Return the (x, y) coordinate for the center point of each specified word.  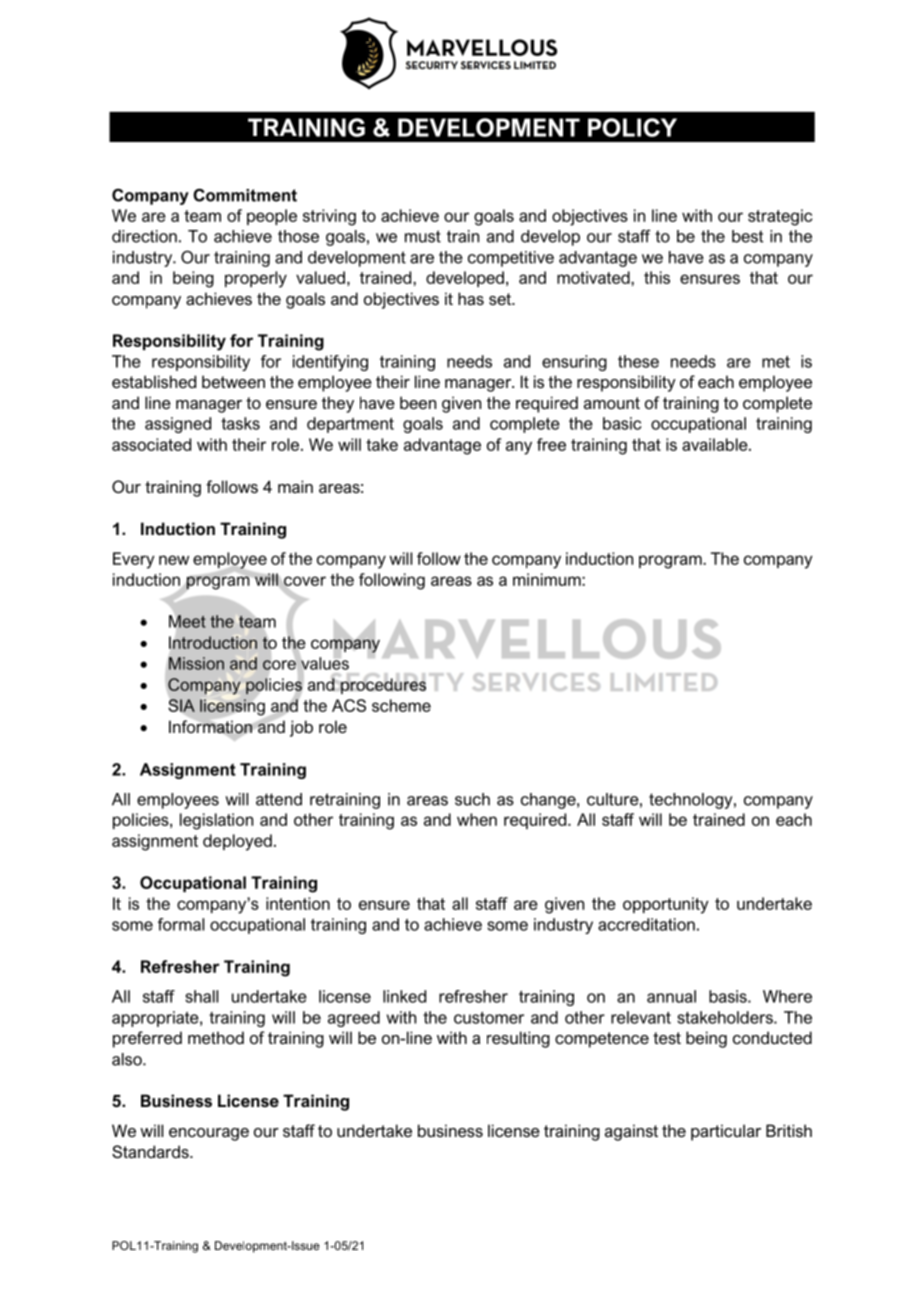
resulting (518, 1039)
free (551, 444)
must (423, 236)
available (716, 444)
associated (151, 444)
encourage (209, 1134)
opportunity (666, 905)
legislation (216, 821)
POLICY (632, 127)
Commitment (245, 195)
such (472, 799)
